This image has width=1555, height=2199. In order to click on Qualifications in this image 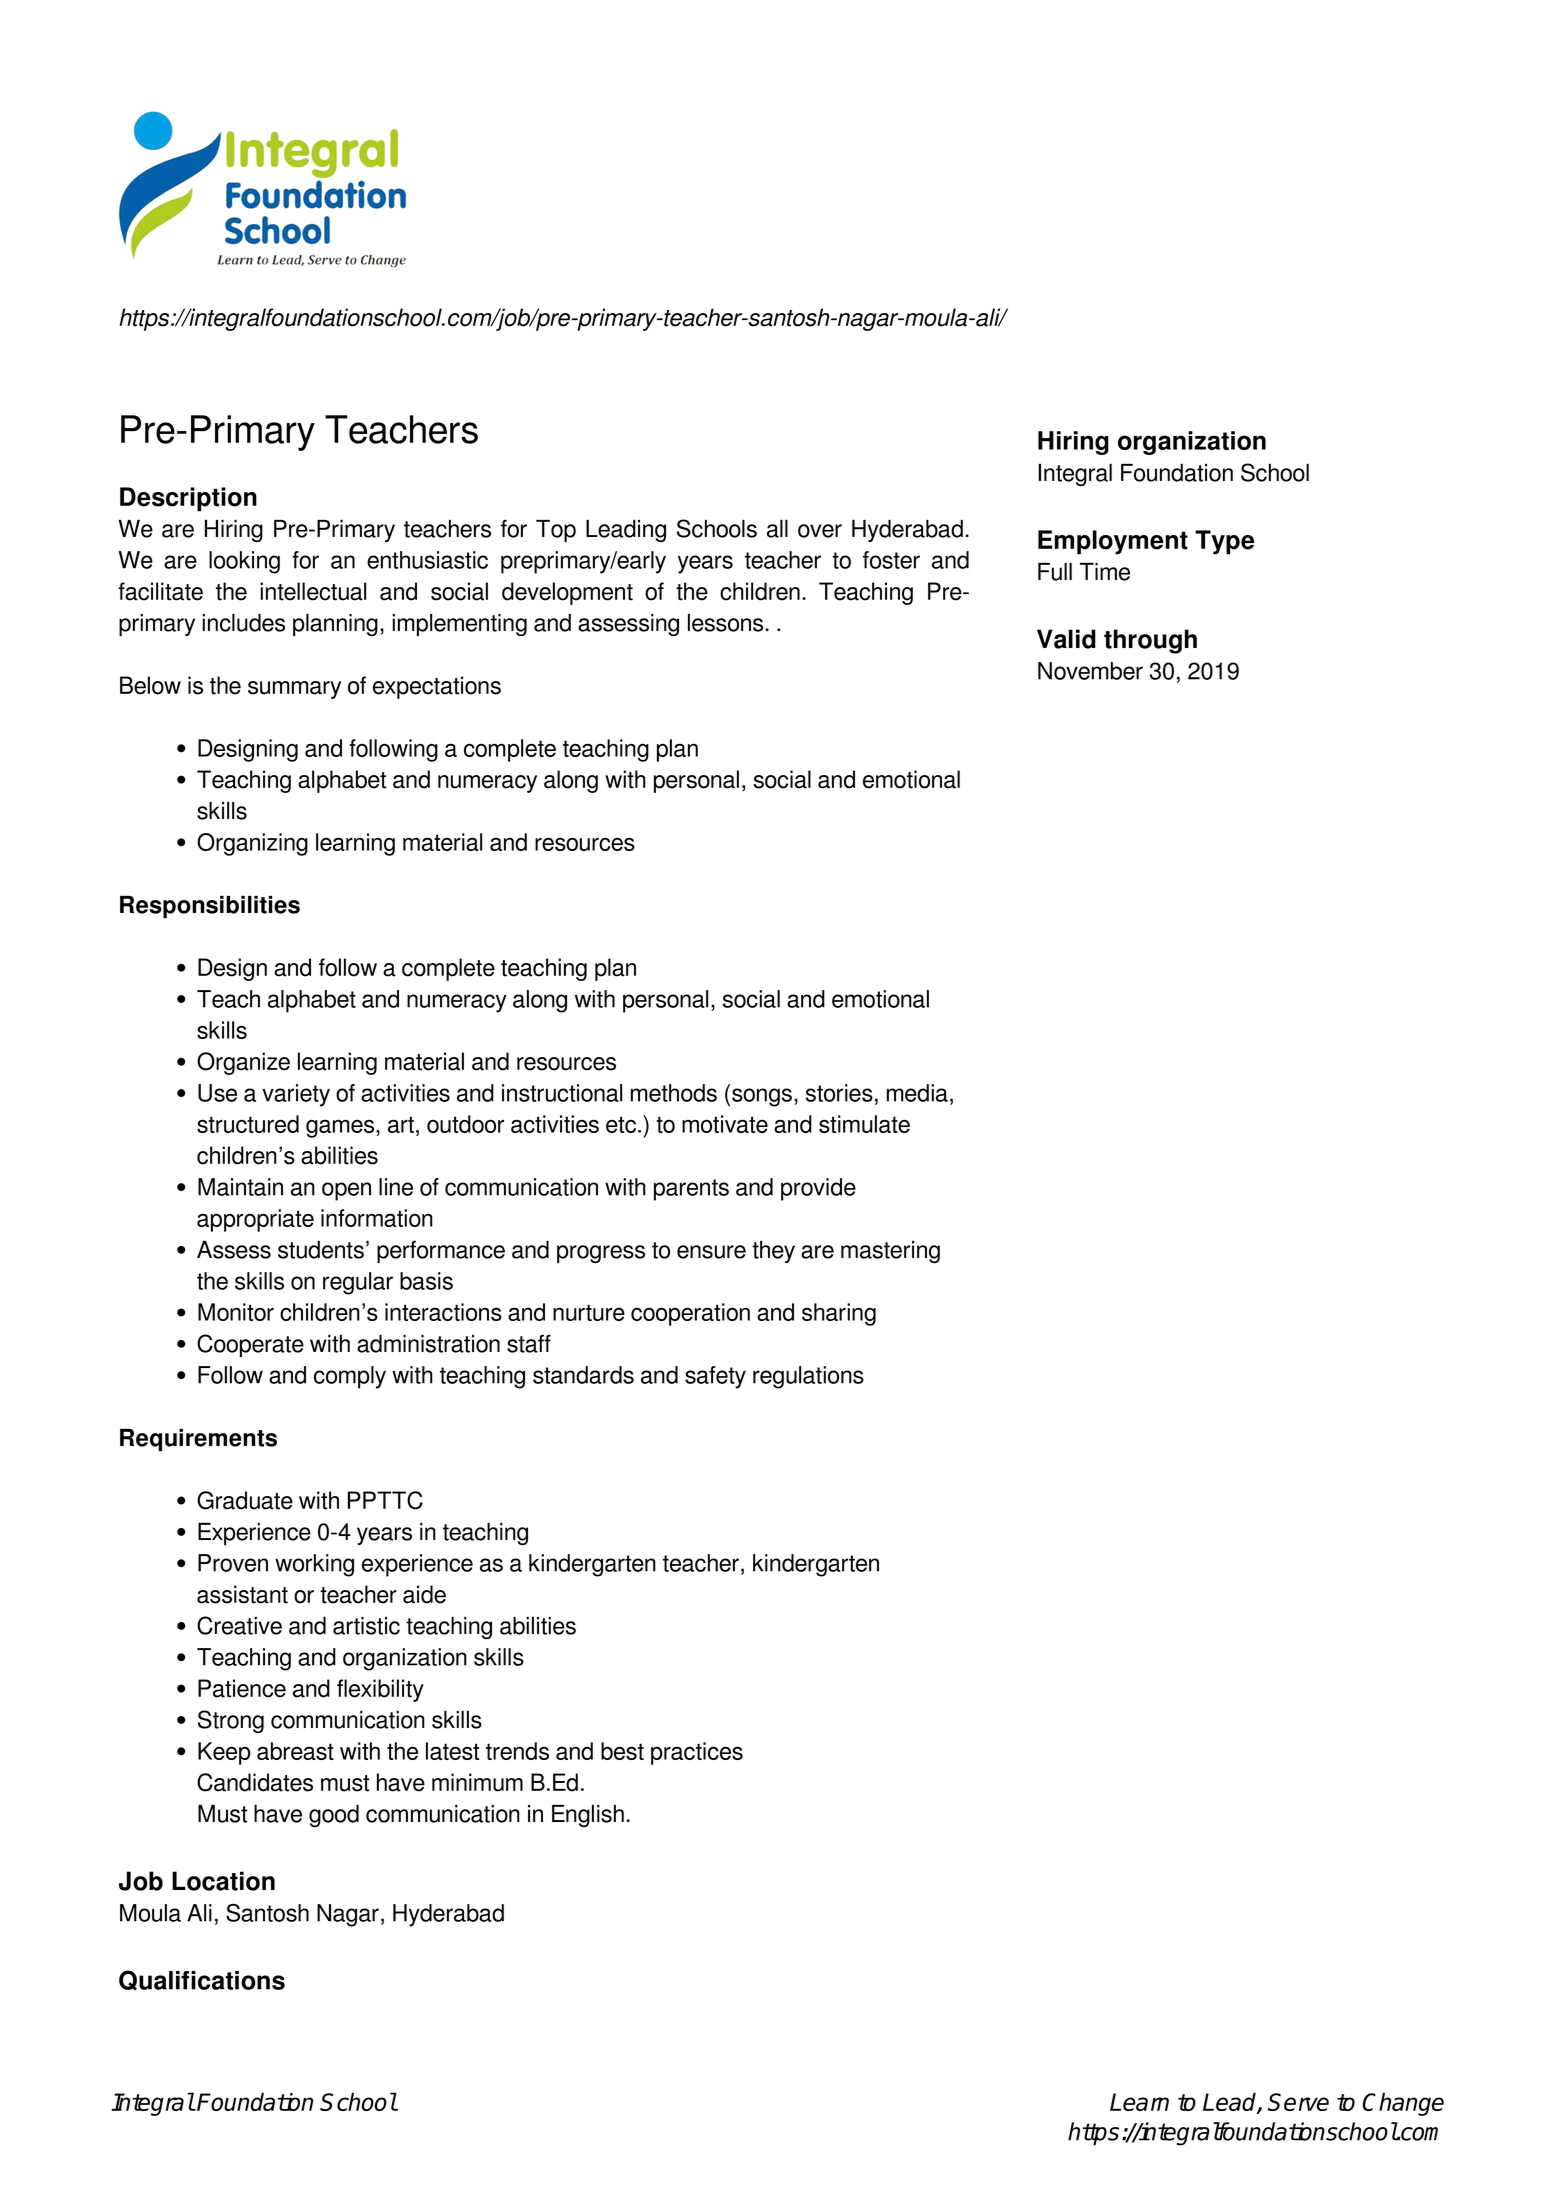, I will do `click(202, 1980)`.
